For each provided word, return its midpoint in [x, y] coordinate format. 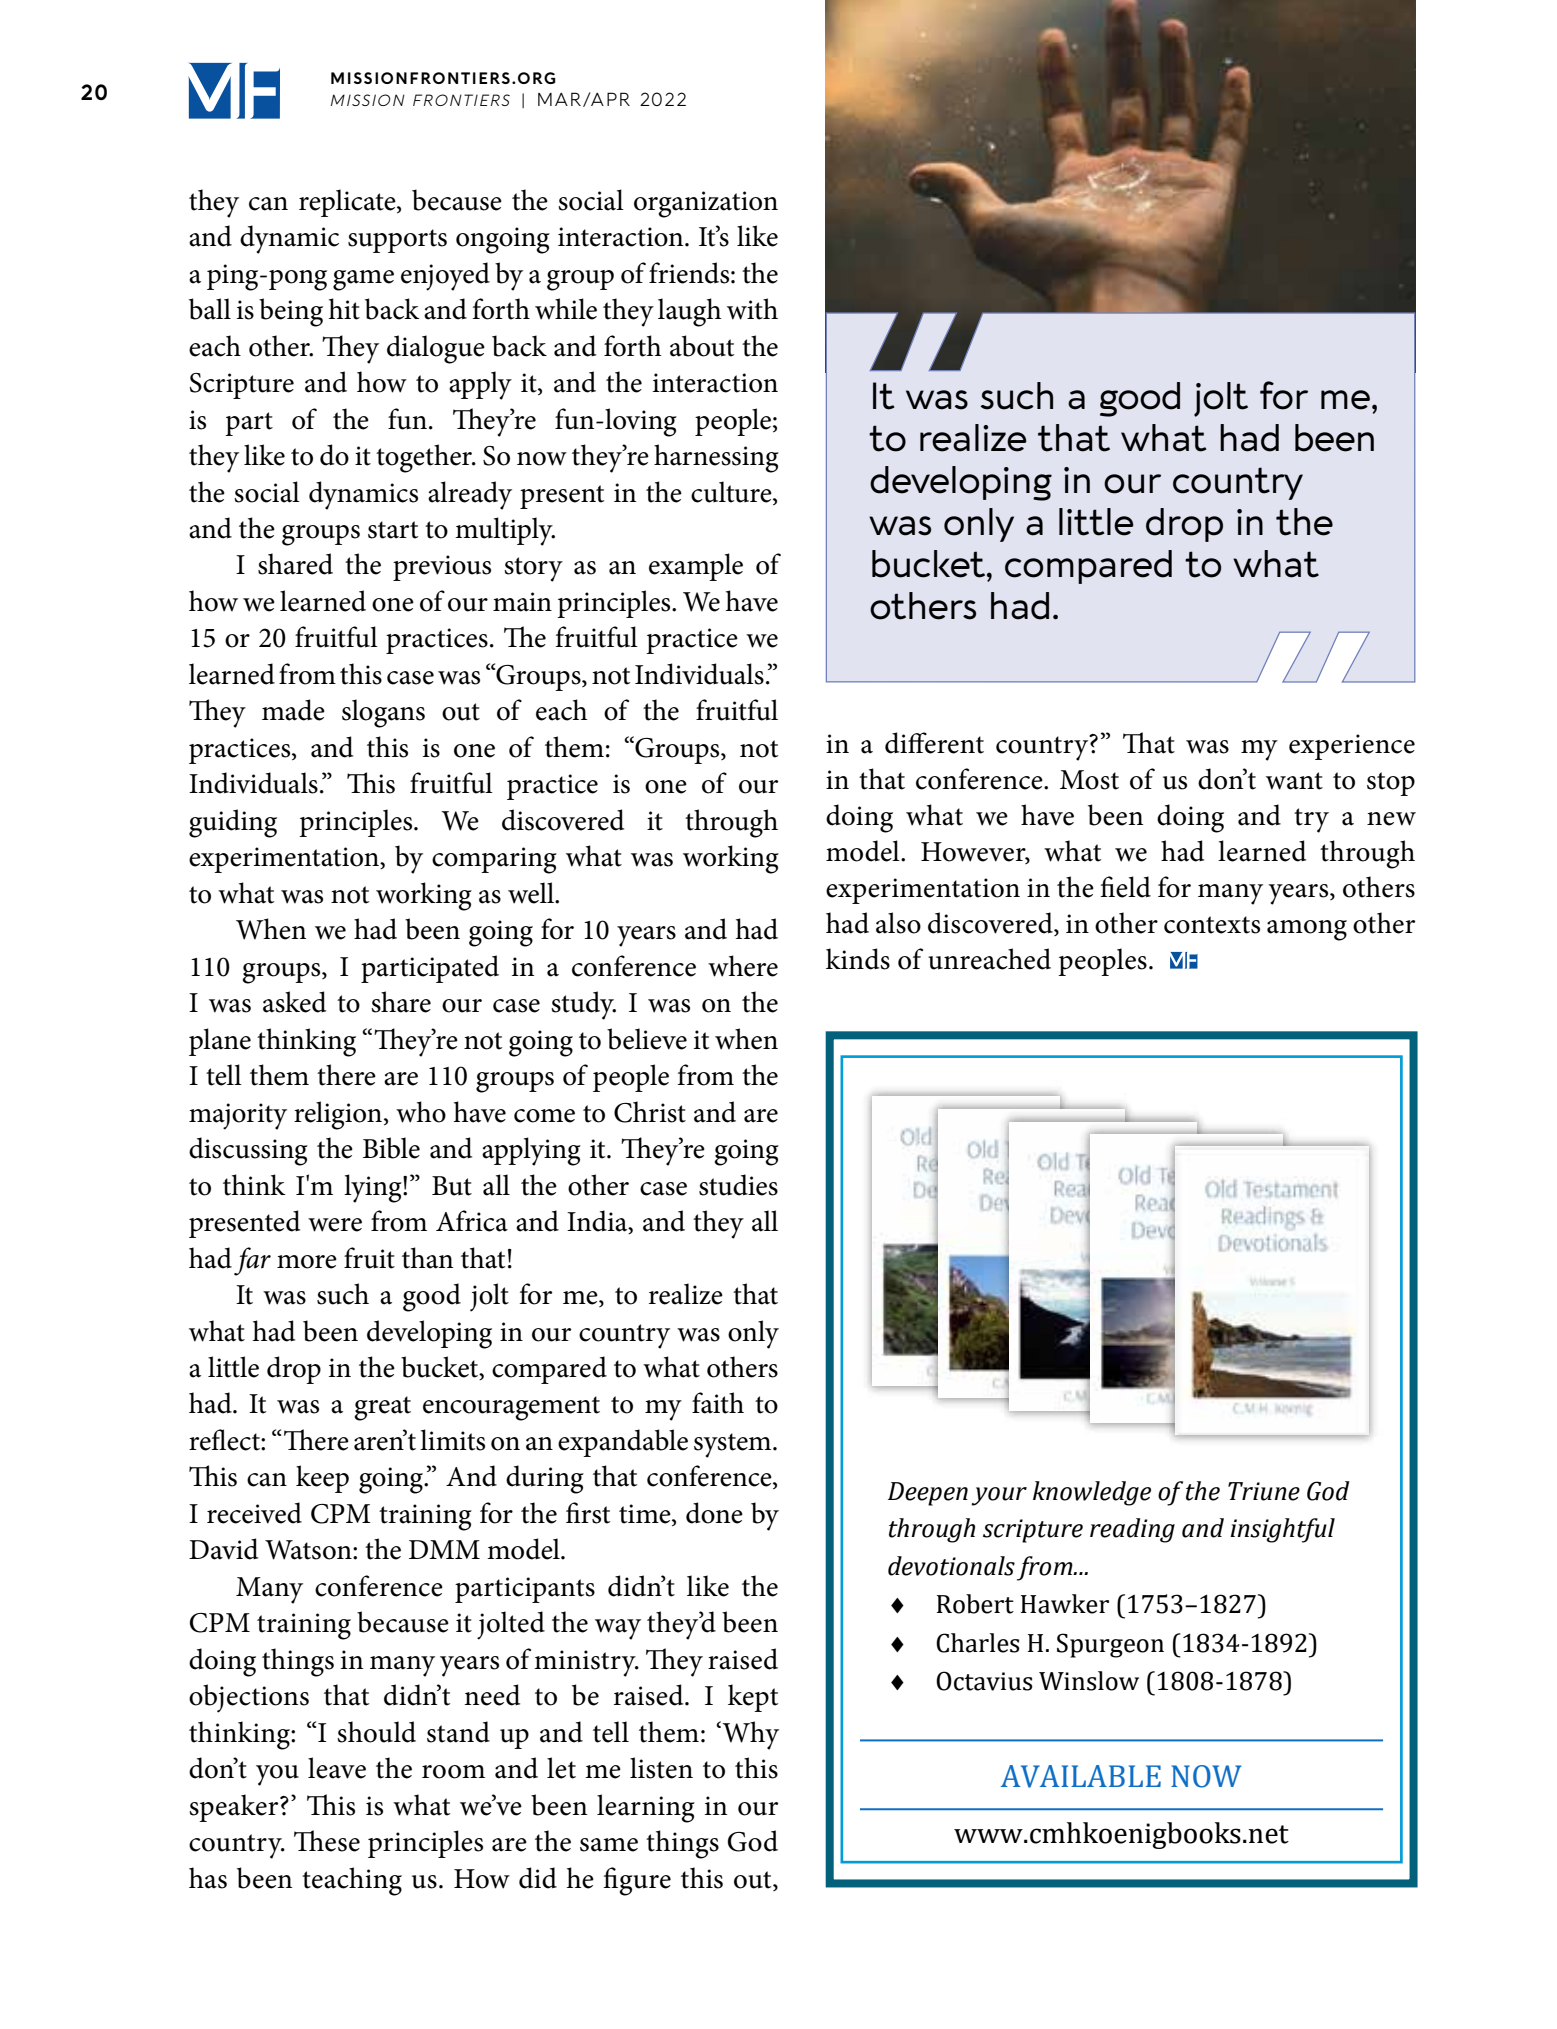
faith [718, 1403]
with [752, 309]
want [1294, 781]
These [327, 1841]
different [934, 743]
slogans [383, 713]
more [307, 1262]
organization [706, 204]
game [363, 280]
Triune [1264, 1491]
